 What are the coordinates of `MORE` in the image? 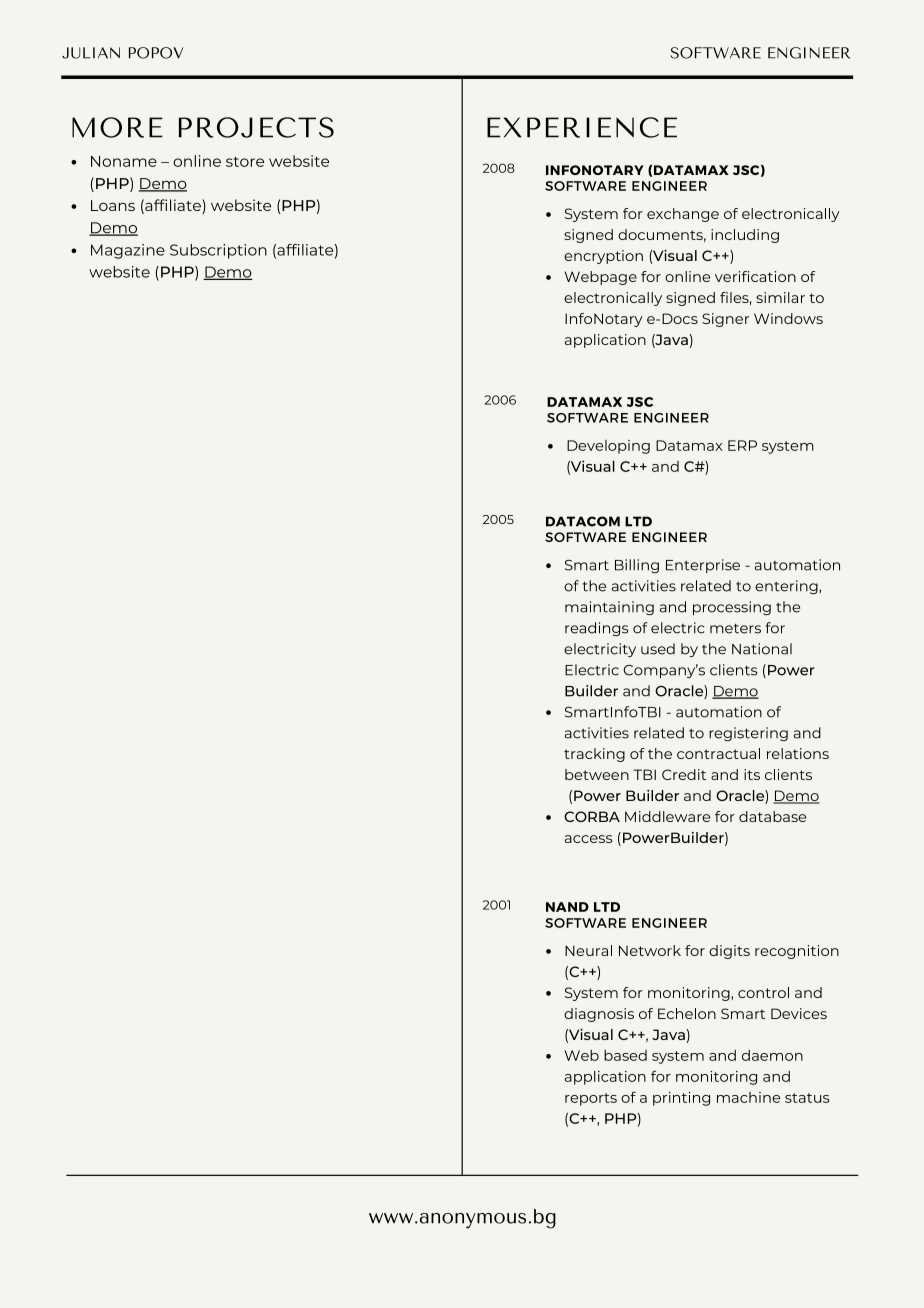 It's located at (117, 127).
